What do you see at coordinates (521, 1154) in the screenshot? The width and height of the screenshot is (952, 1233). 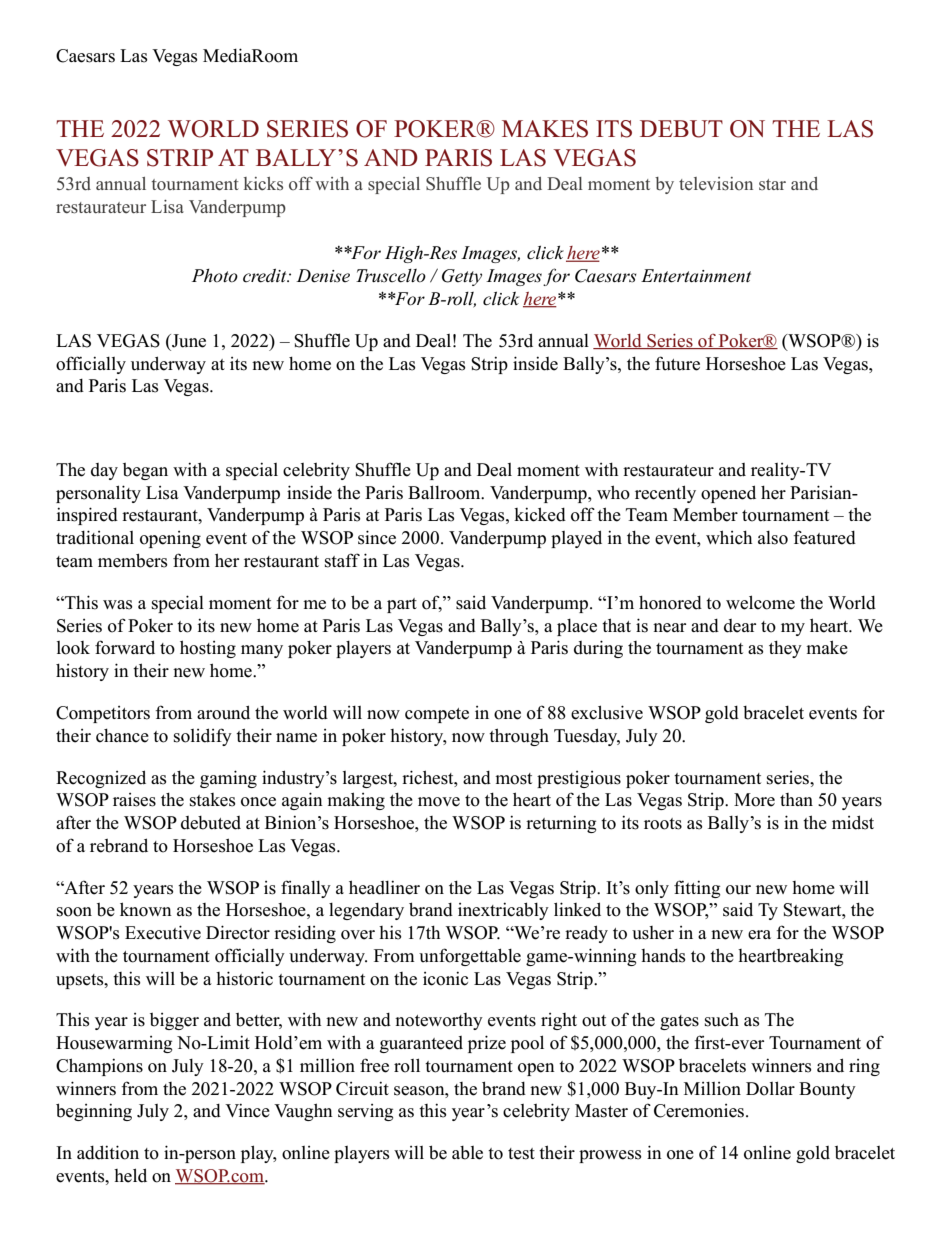 I see `test` at bounding box center [521, 1154].
